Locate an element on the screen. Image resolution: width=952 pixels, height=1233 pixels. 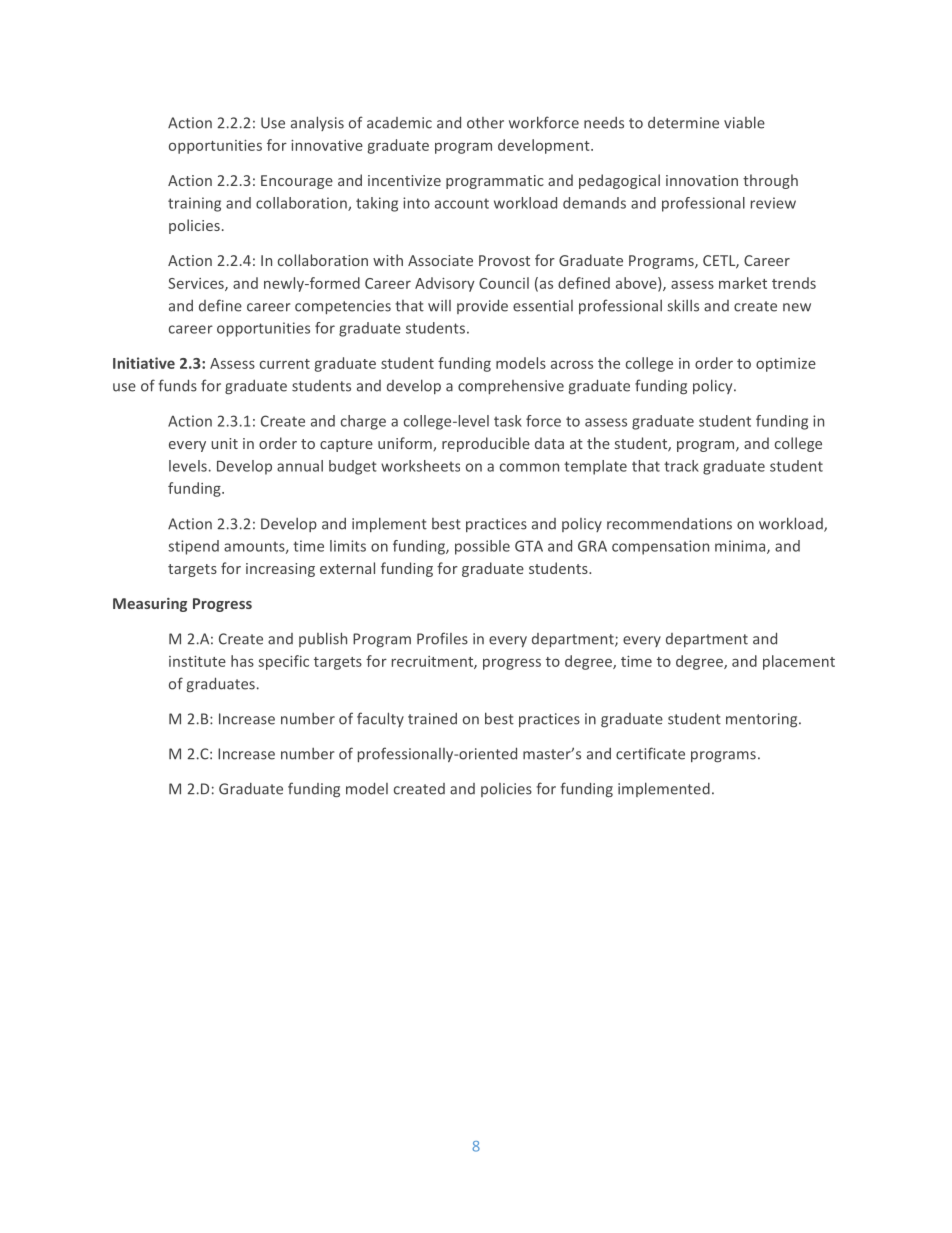
analysis is located at coordinates (317, 123).
